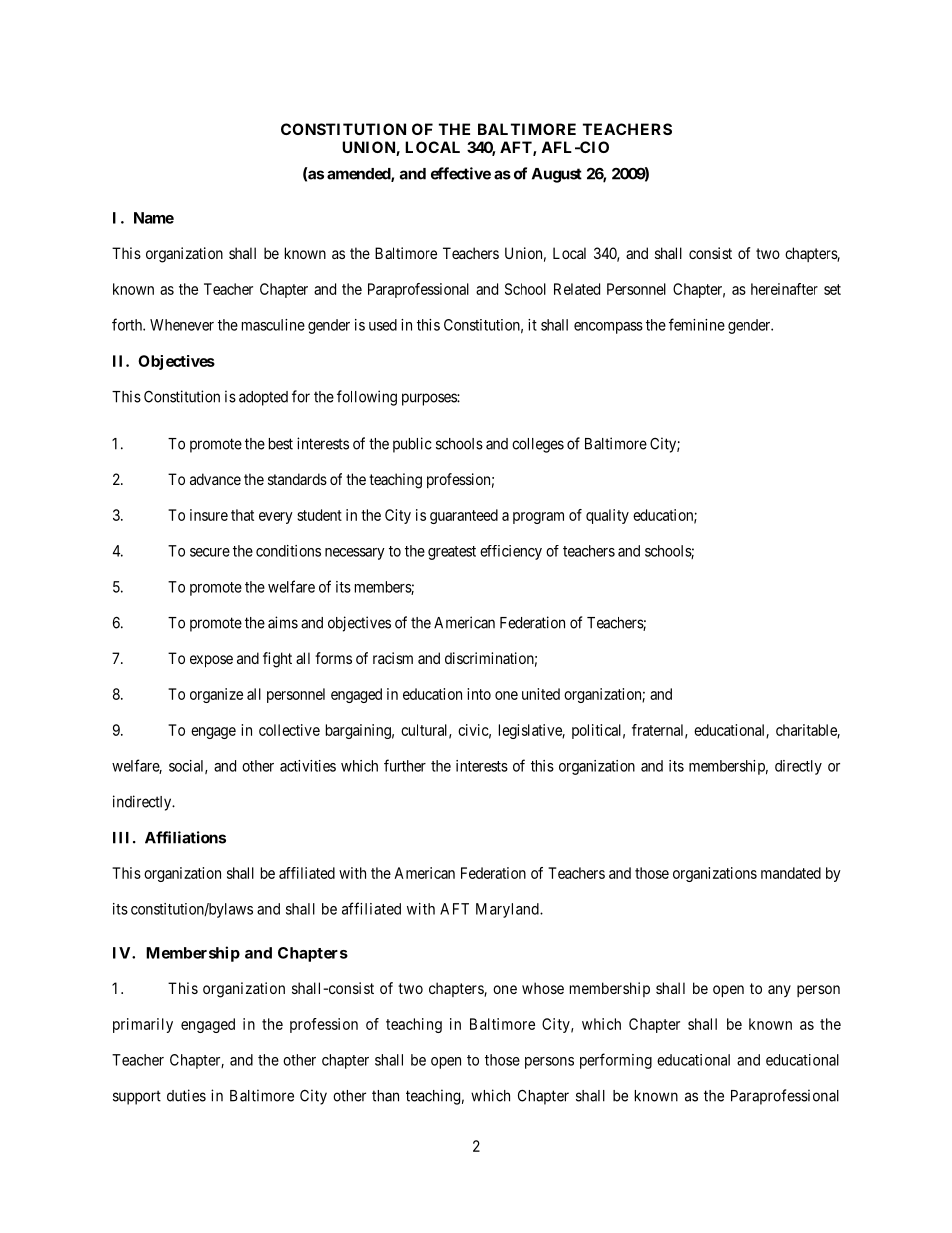 The image size is (952, 1233). I want to click on hereinafter, so click(784, 289).
